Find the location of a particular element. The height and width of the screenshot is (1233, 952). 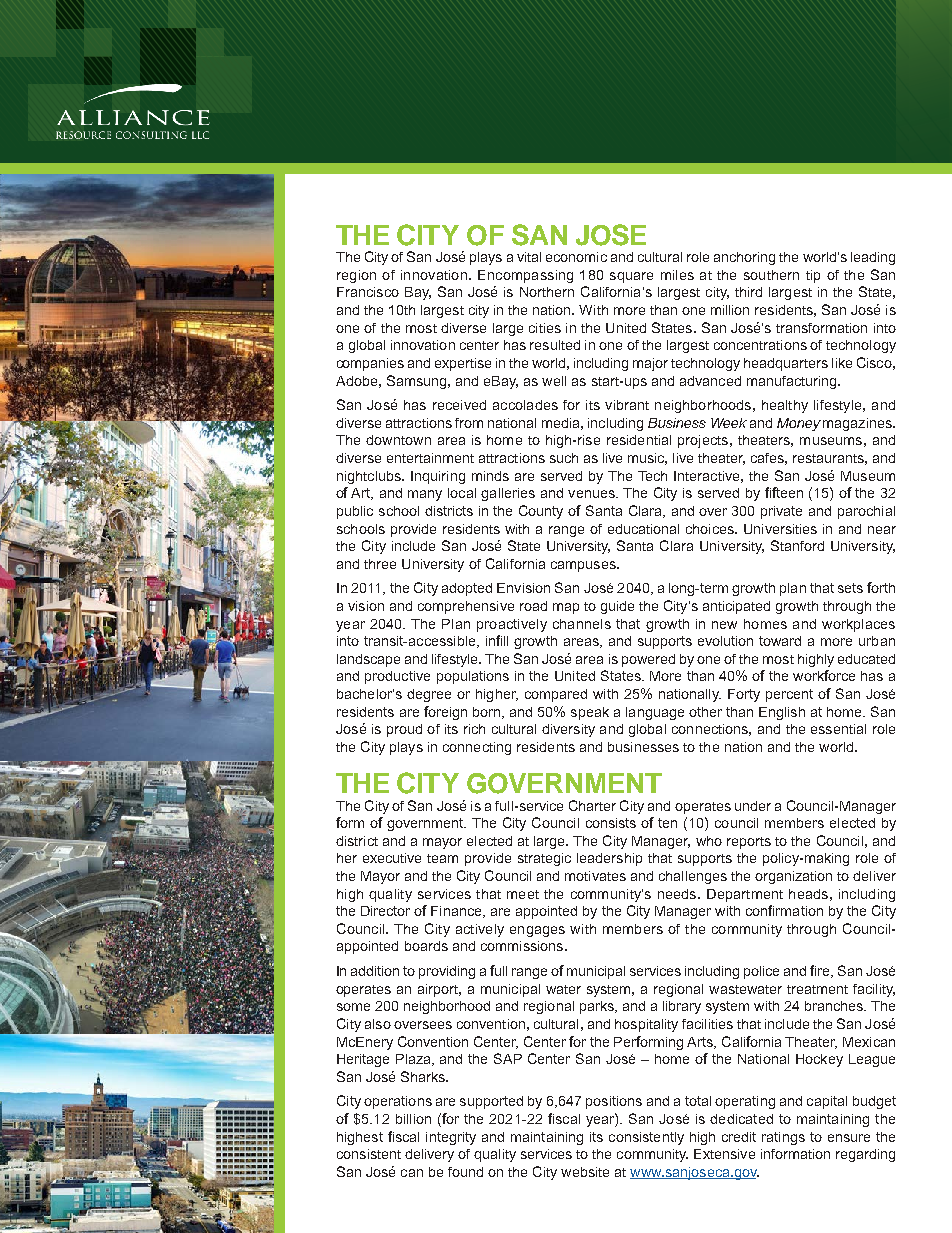

three is located at coordinates (380, 564).
